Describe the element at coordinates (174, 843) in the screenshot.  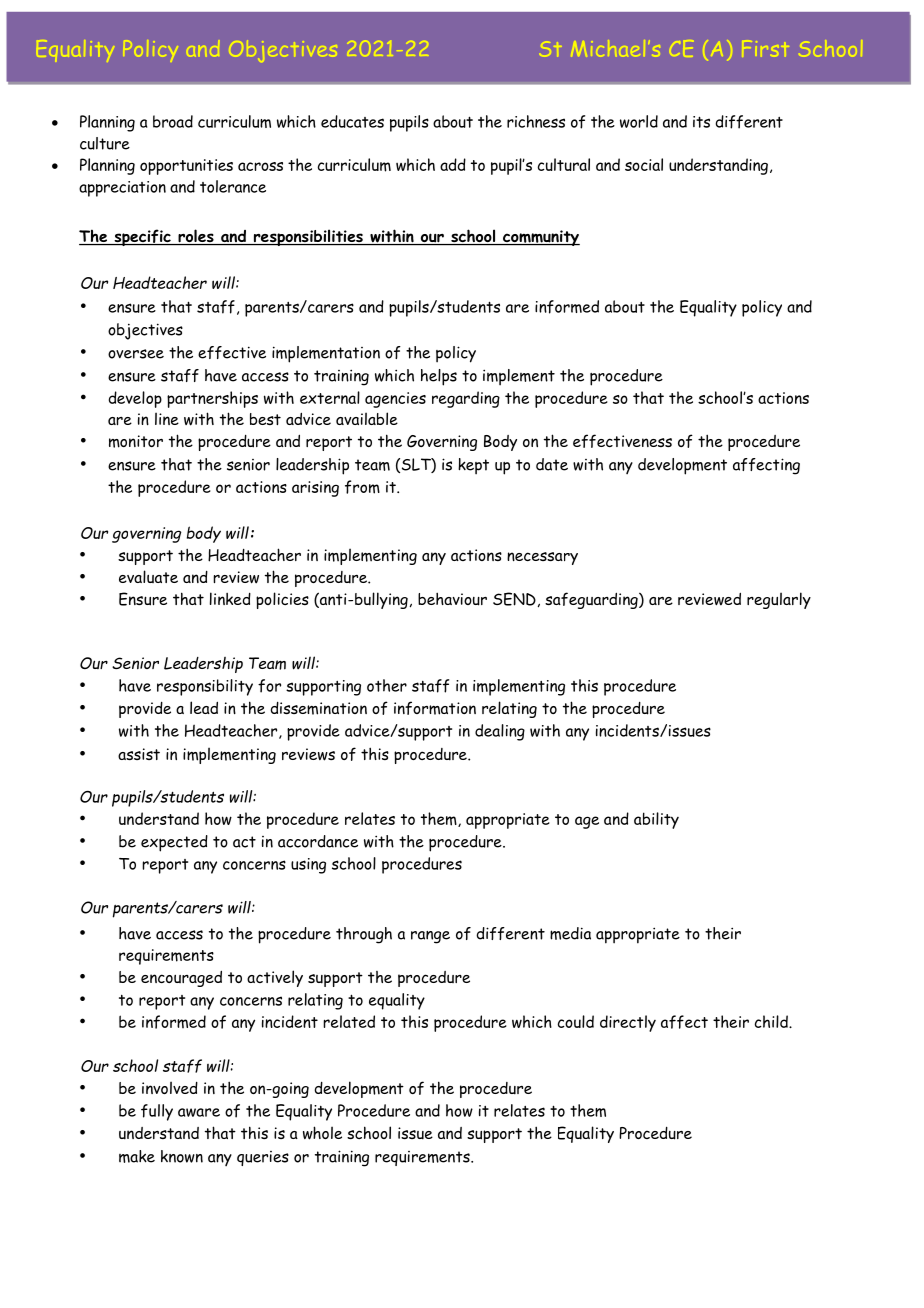
I see `expected` at that location.
